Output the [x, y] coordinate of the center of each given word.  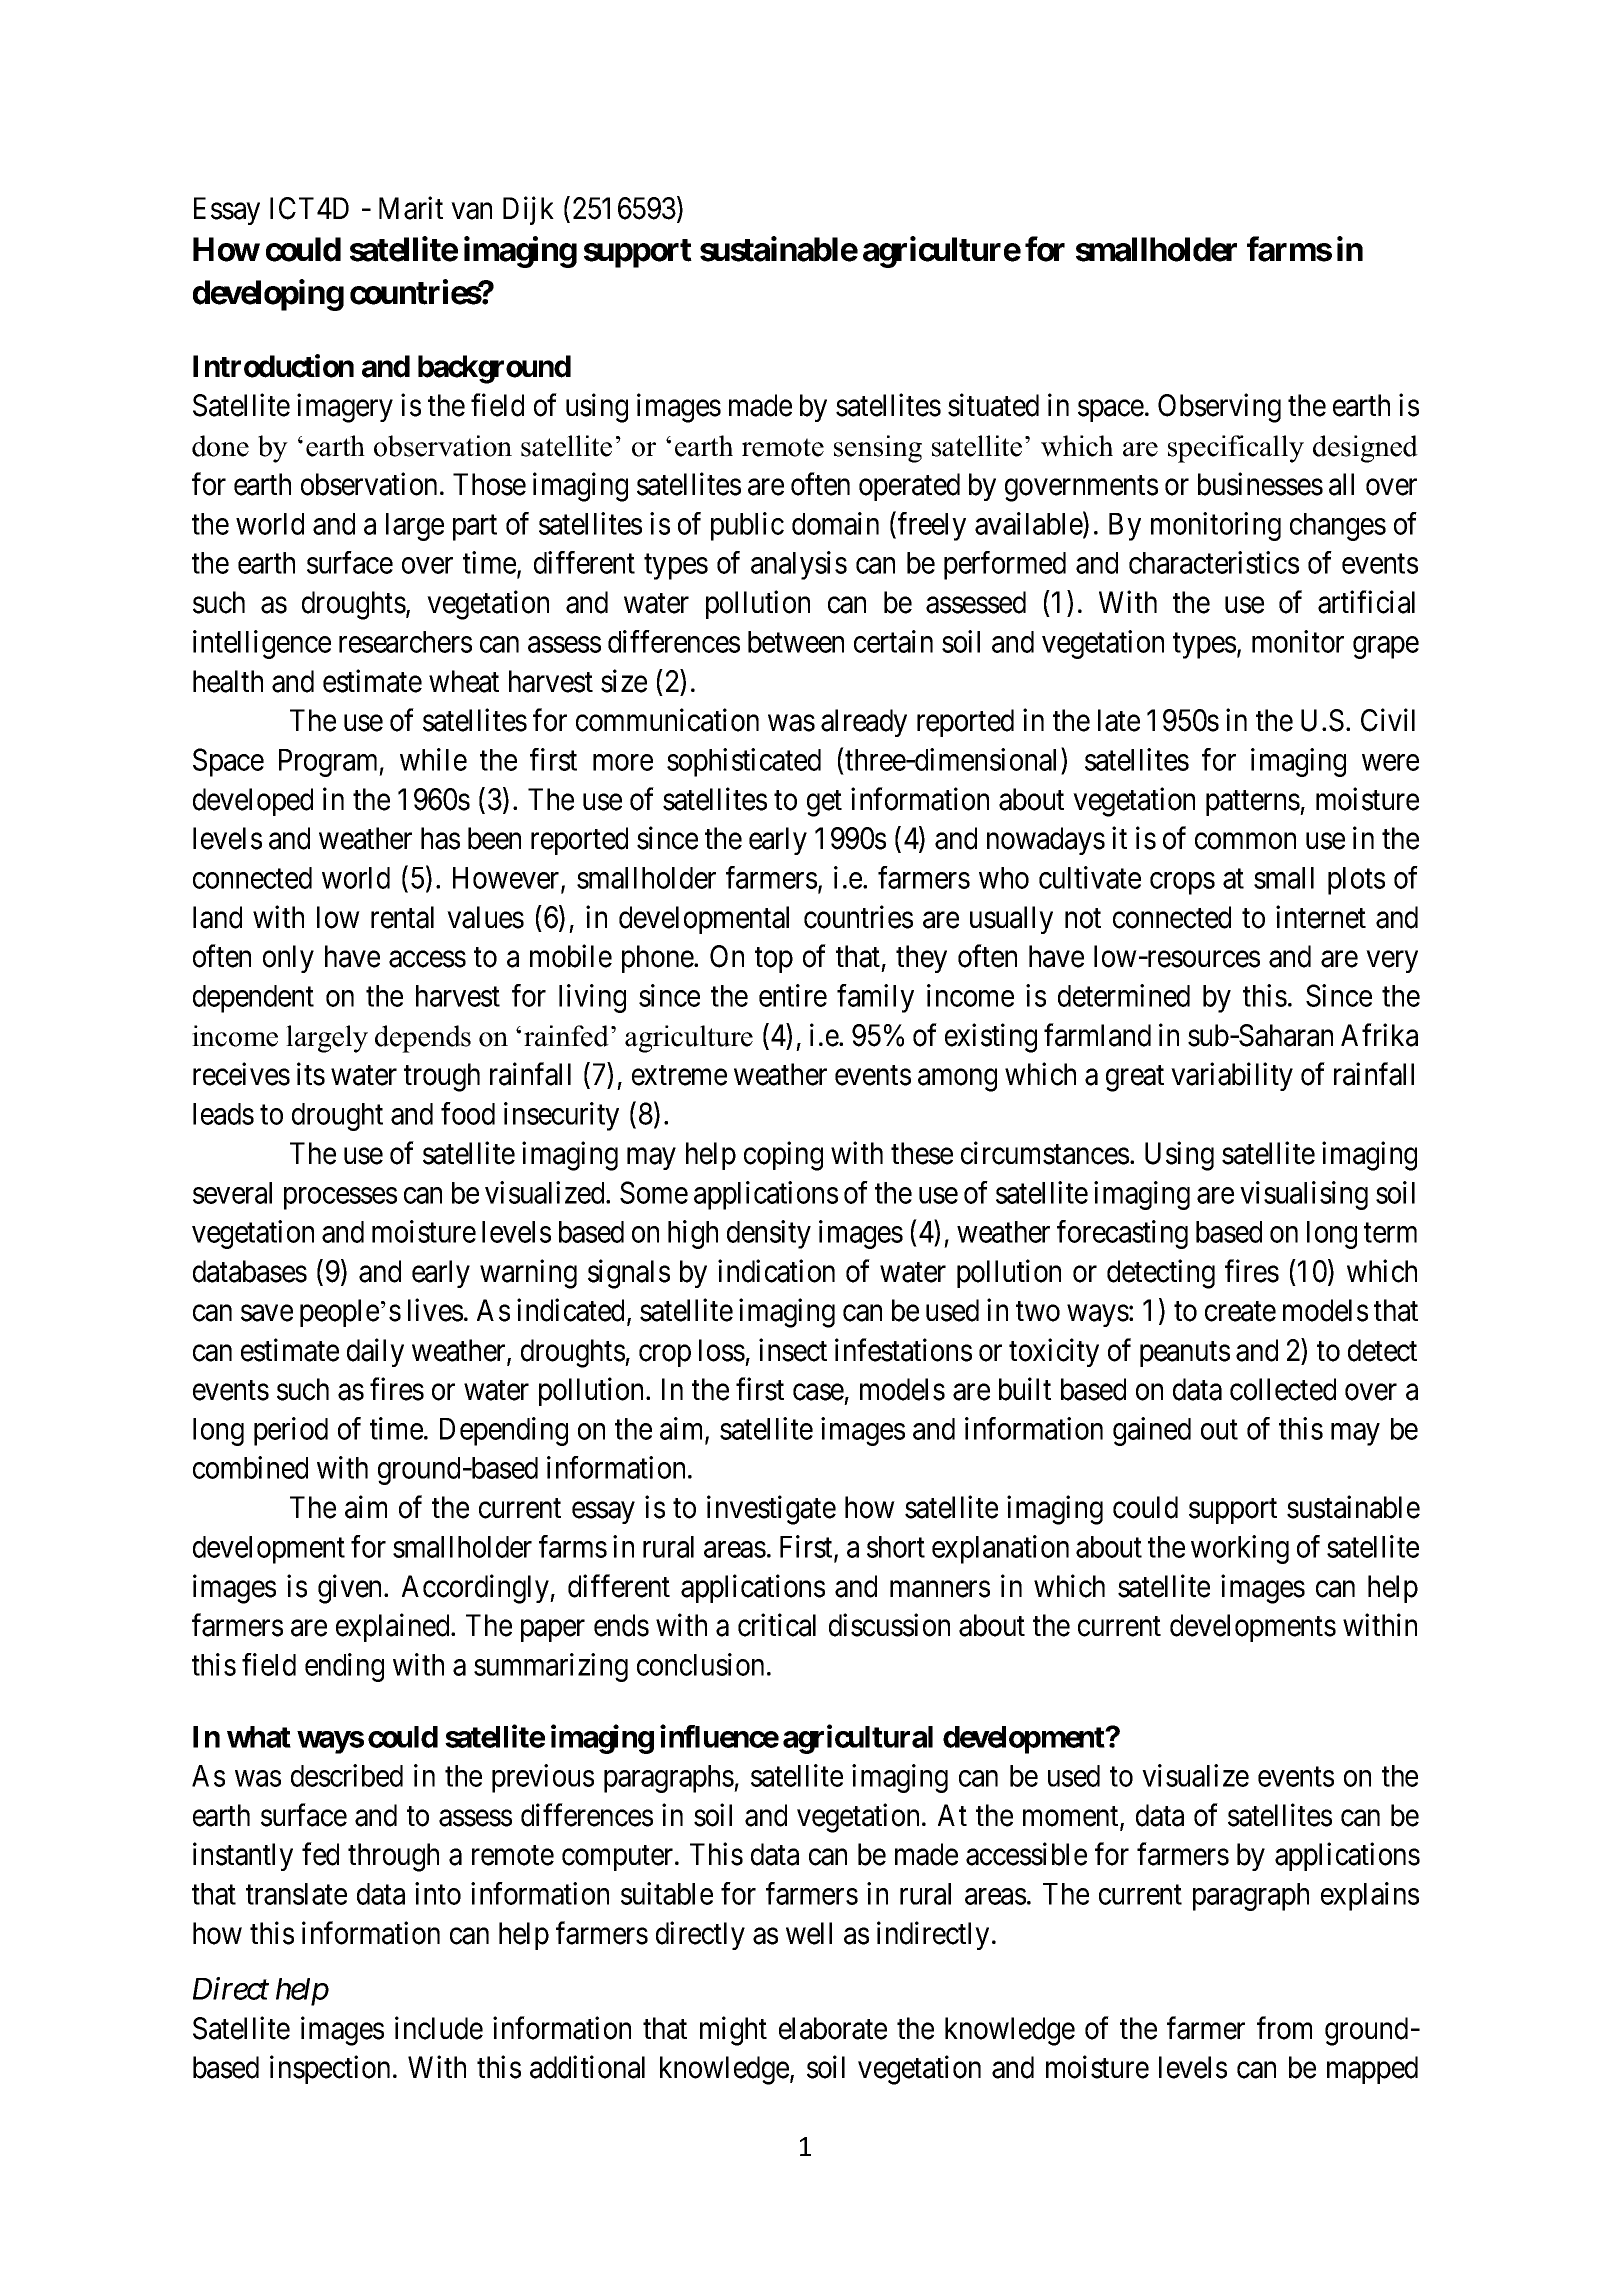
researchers [405, 642]
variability [1232, 1077]
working [1240, 1549]
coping [783, 1156]
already [864, 723]
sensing [878, 449]
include [439, 2028]
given [351, 1589]
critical [777, 1625]
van [472, 211]
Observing [1219, 408]
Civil [1388, 720]
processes [340, 1198]
